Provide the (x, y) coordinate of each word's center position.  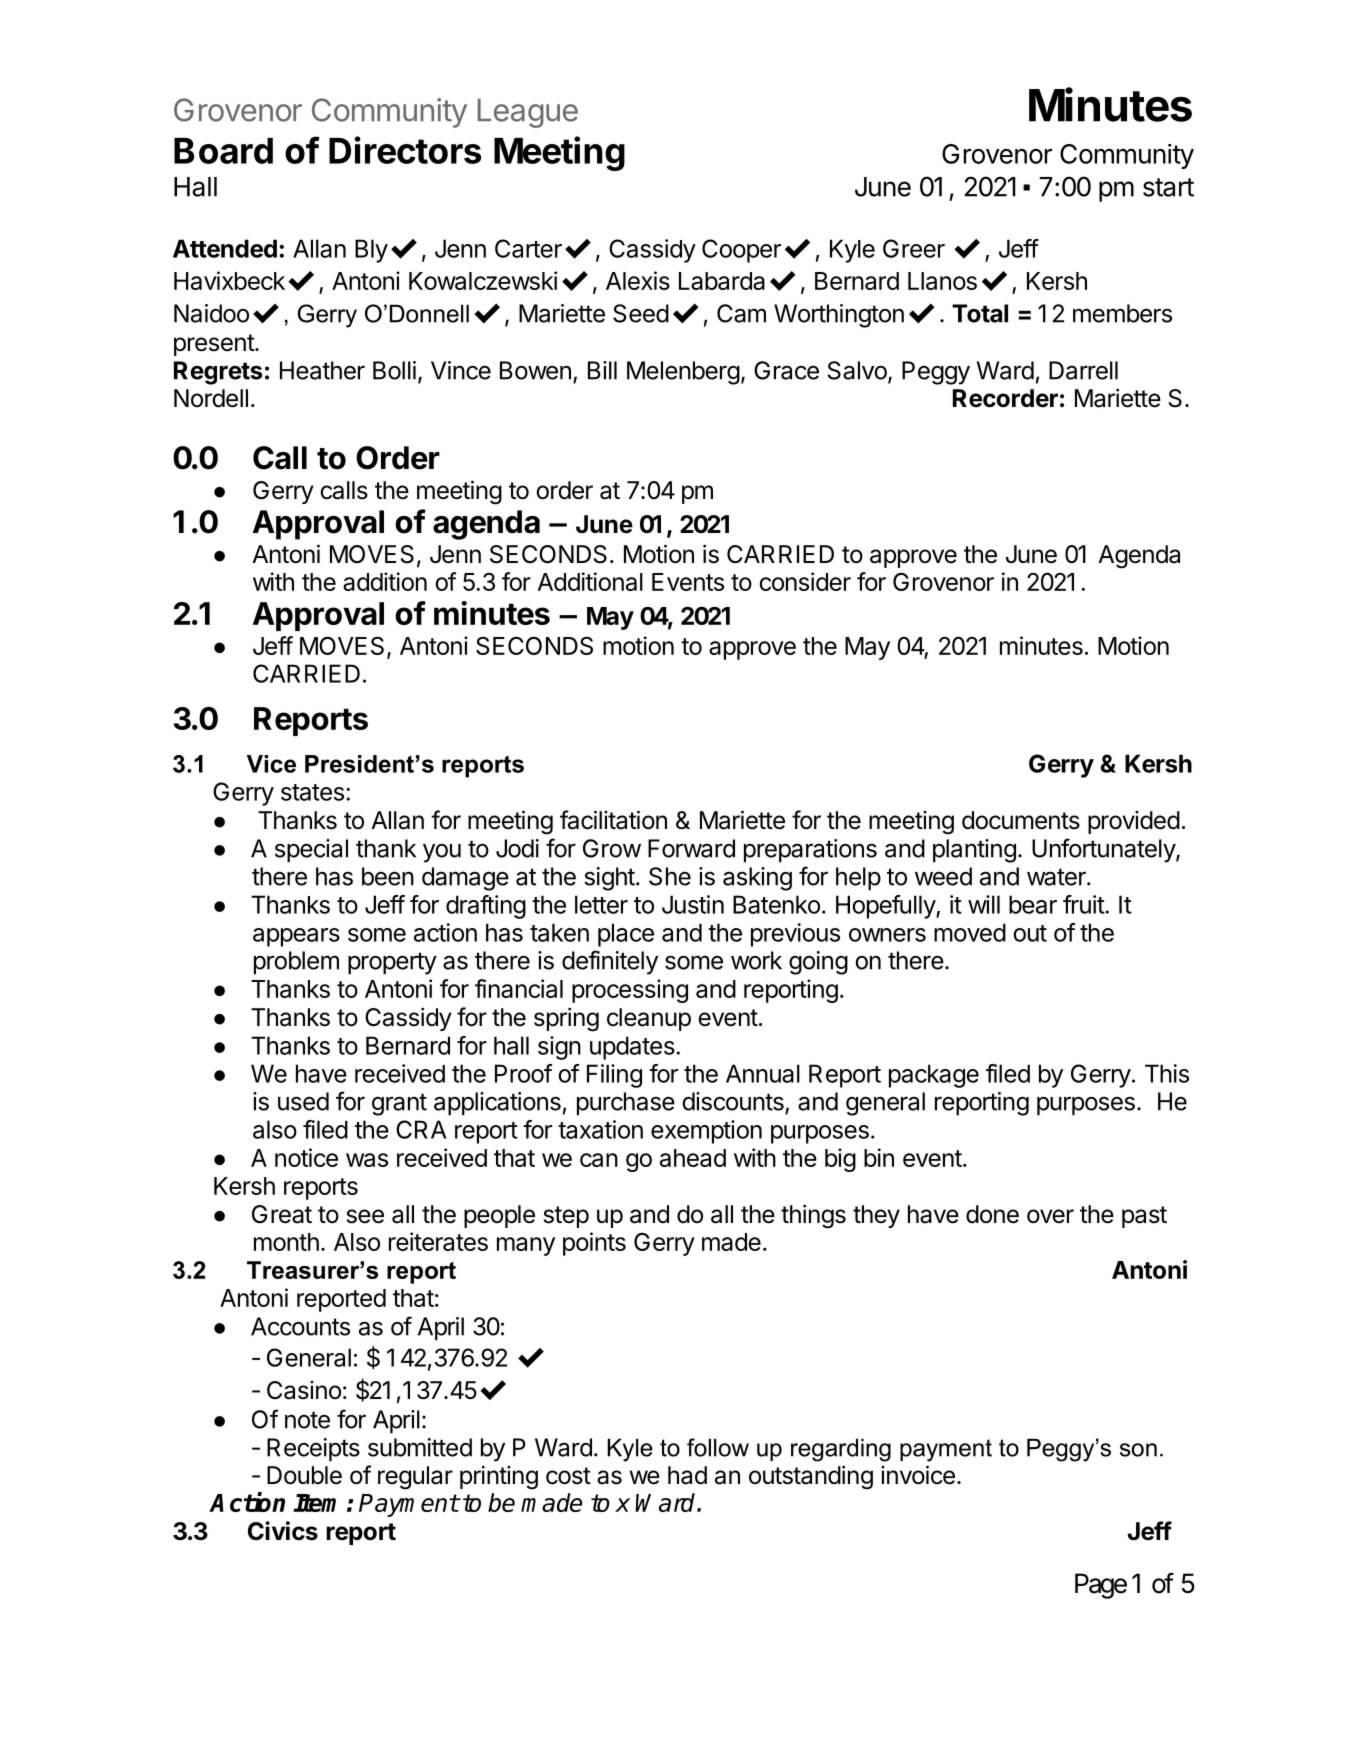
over (1050, 1216)
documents (1021, 820)
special (311, 851)
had (687, 1475)
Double (304, 1475)
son (1138, 1450)
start (1168, 187)
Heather (322, 370)
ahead (693, 1158)
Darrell (1083, 370)
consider (805, 581)
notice (306, 1157)
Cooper (741, 251)
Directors (405, 150)
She (670, 876)
